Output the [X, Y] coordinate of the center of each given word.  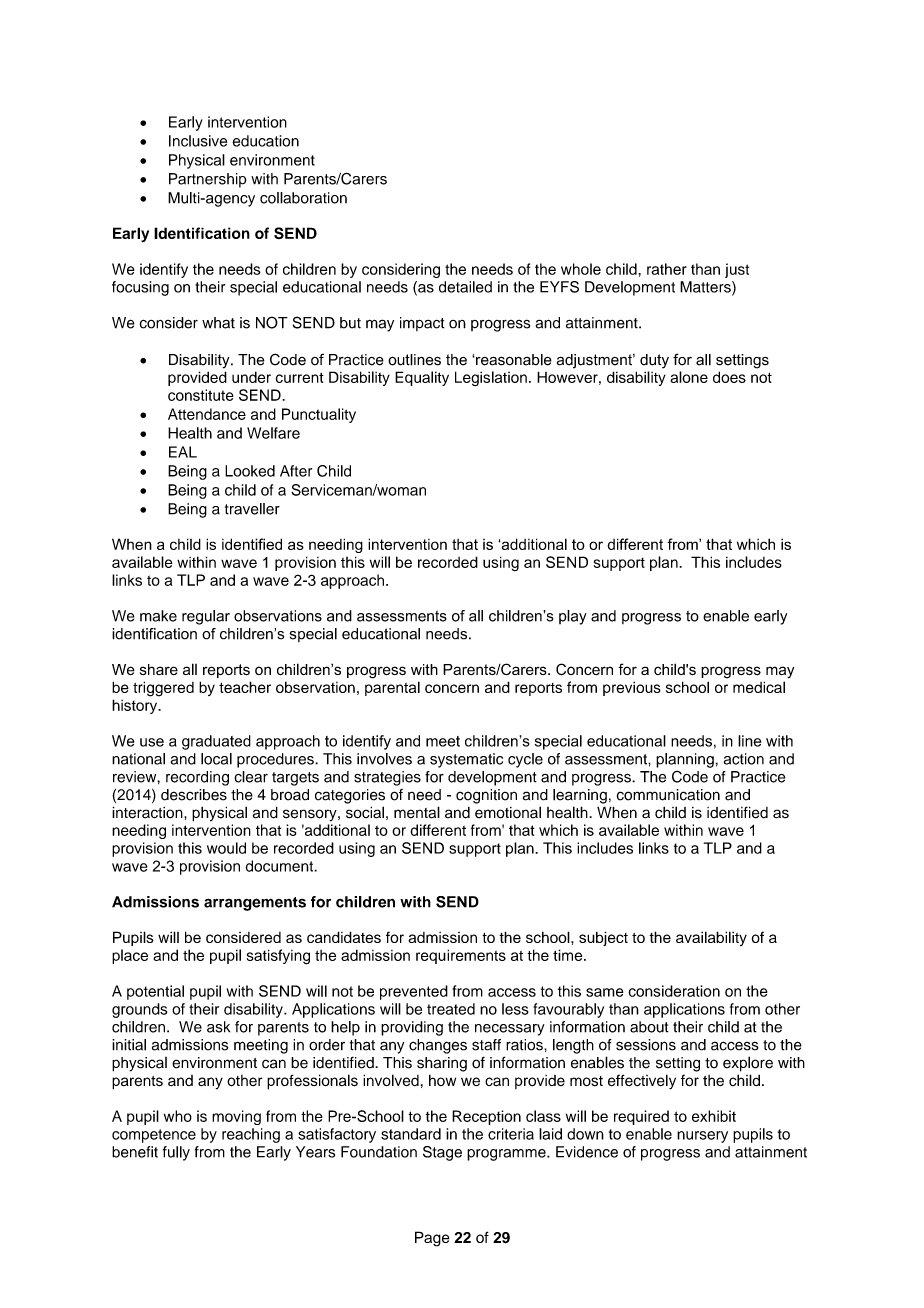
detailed [465, 287]
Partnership [208, 180]
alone [689, 377]
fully [176, 1153]
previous [632, 688]
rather [667, 269]
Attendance [207, 414]
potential [155, 992]
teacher [245, 687]
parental [392, 688]
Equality [422, 378]
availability [711, 938]
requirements [461, 956]
